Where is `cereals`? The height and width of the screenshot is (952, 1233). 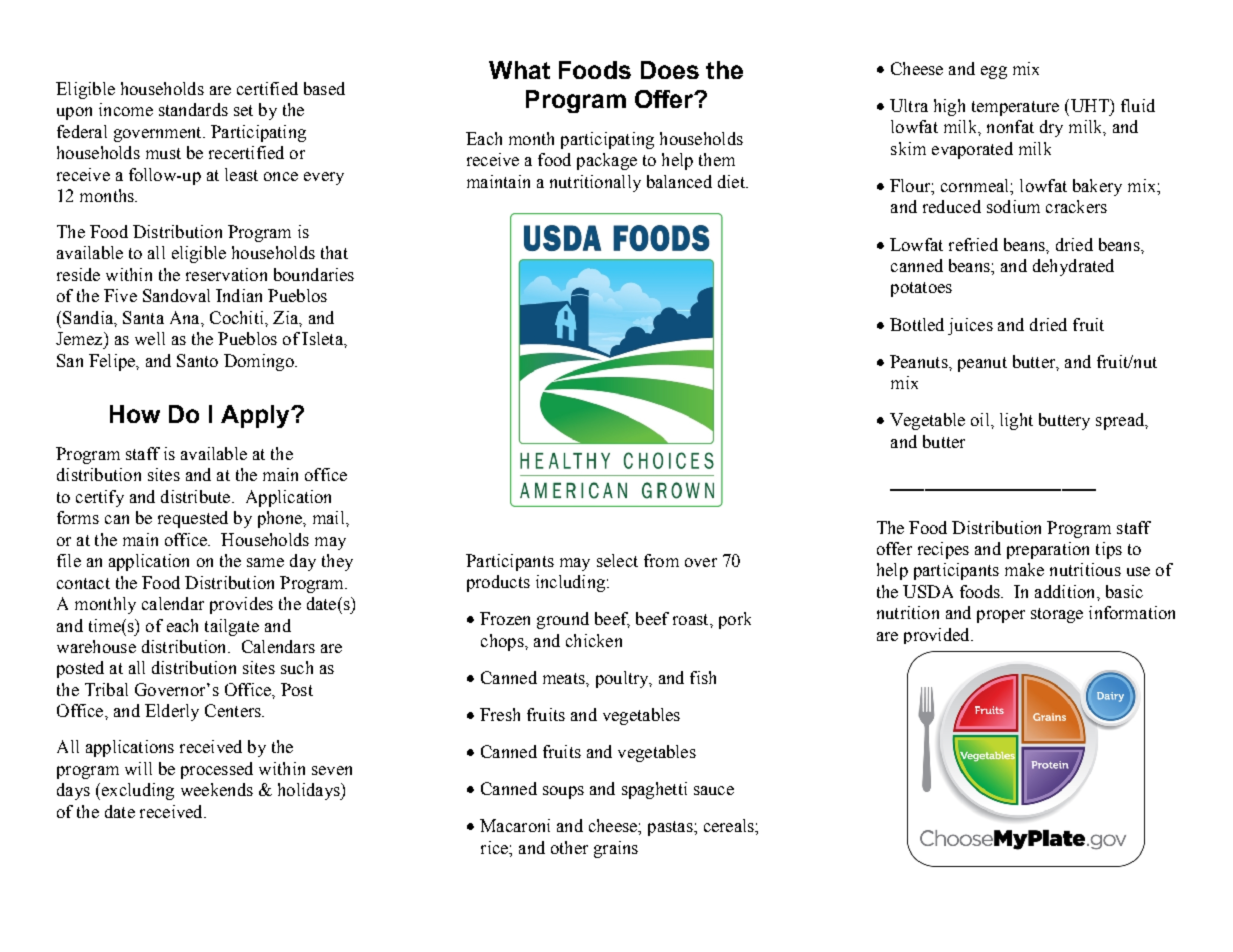 cereals is located at coordinates (730, 825).
